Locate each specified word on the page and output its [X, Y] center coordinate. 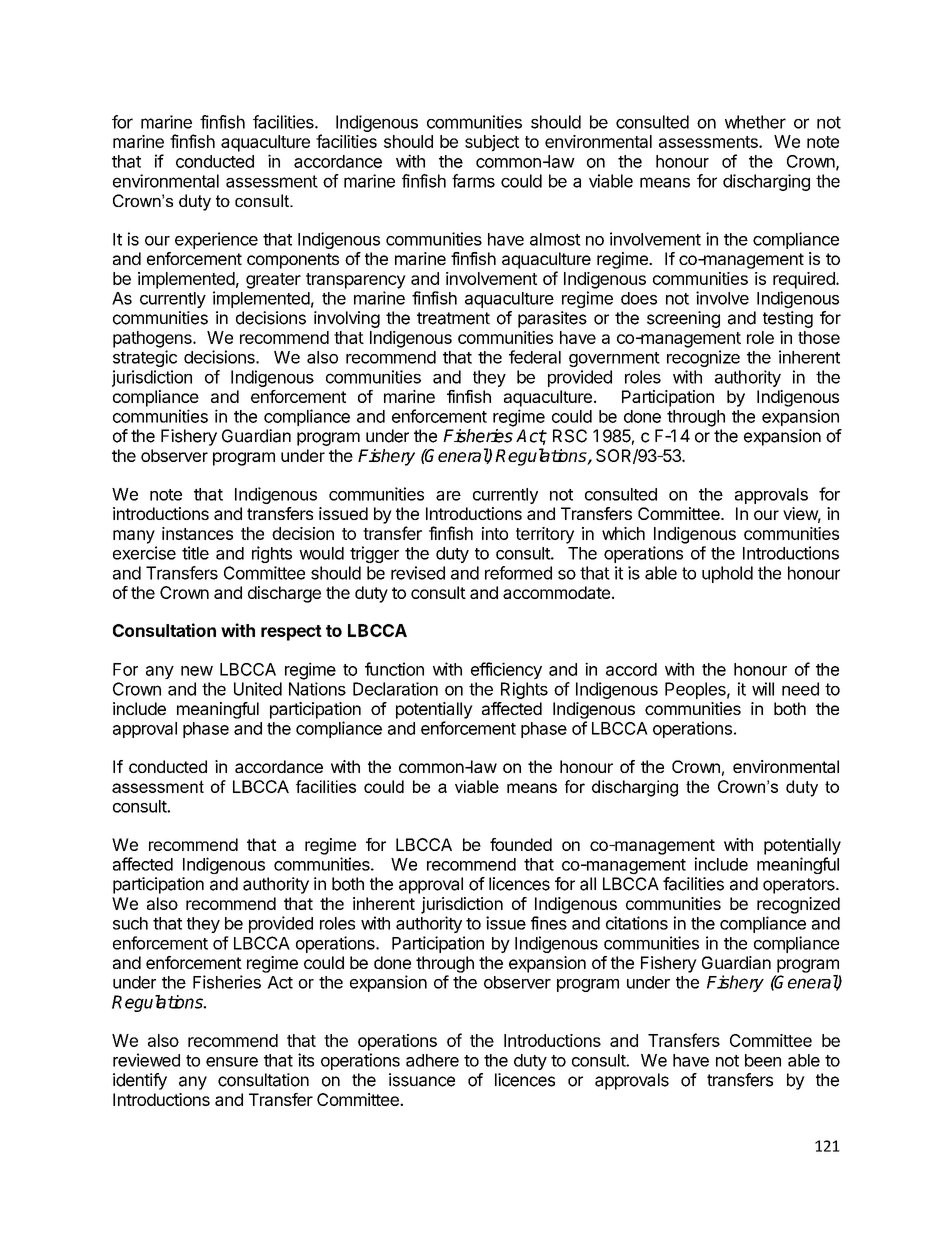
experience [216, 240]
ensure [232, 1062]
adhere [432, 1060]
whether [755, 122]
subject [492, 143]
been [763, 1060]
